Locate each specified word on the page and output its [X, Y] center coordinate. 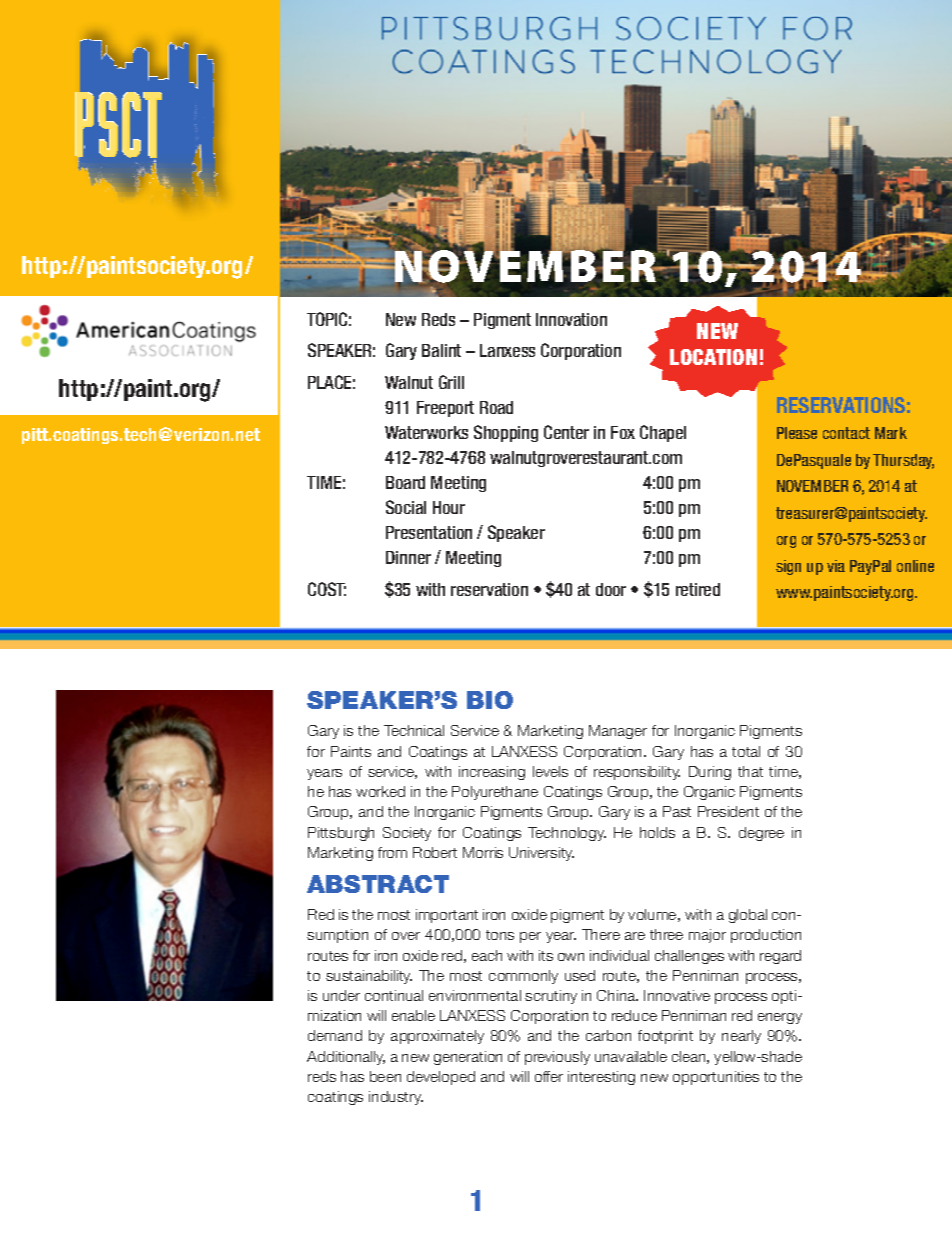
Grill [451, 382]
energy [780, 1018]
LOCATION [713, 357]
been [385, 1076]
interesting [601, 1078]
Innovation [571, 319]
